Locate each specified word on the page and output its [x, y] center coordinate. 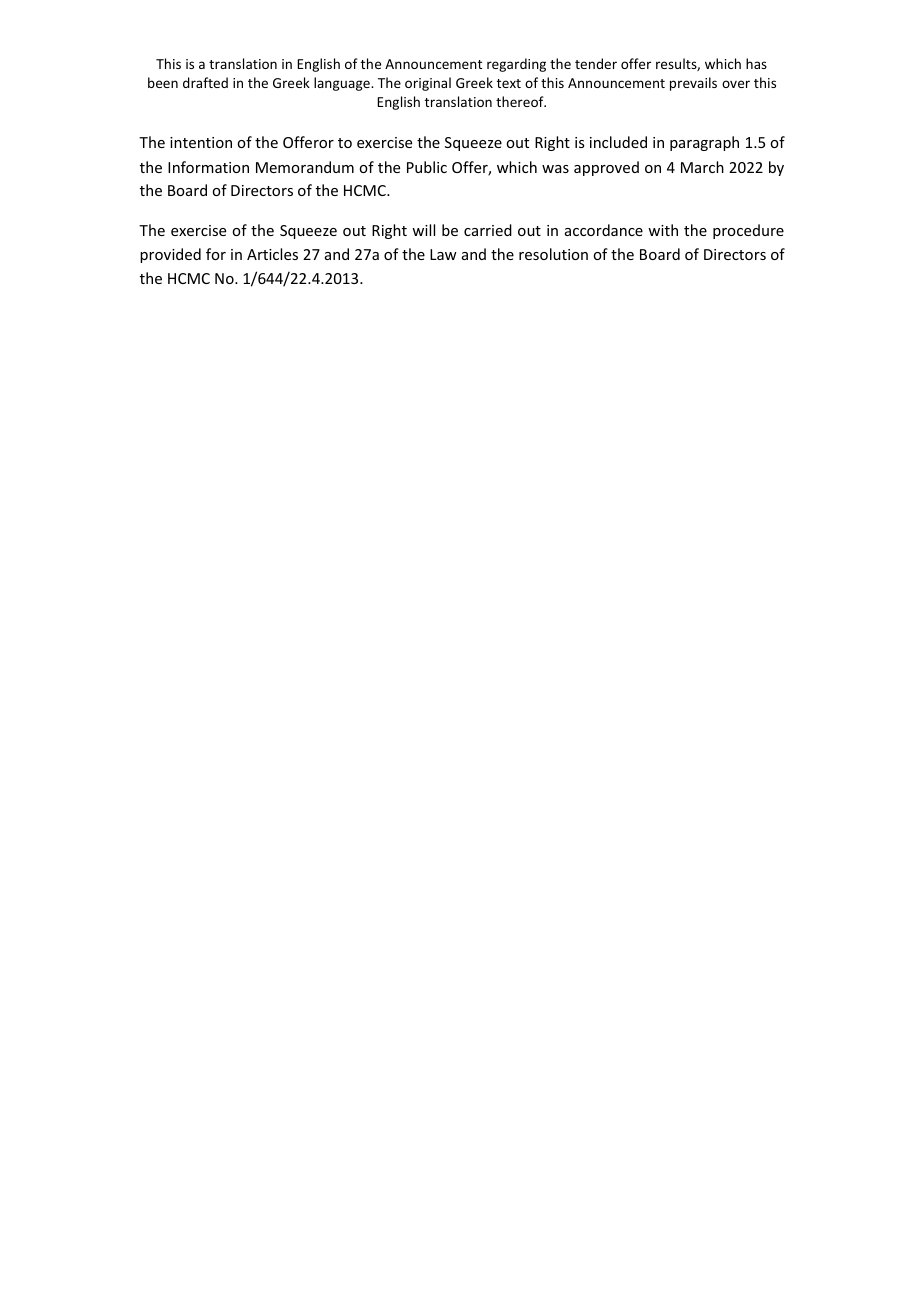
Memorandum [305, 167]
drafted [205, 82]
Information [208, 167]
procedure [748, 231]
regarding [516, 65]
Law [443, 254]
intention [201, 142]
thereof [521, 101]
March [702, 167]
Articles [272, 254]
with [663, 230]
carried [488, 230]
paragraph [704, 143]
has [756, 63]
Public [427, 167]
